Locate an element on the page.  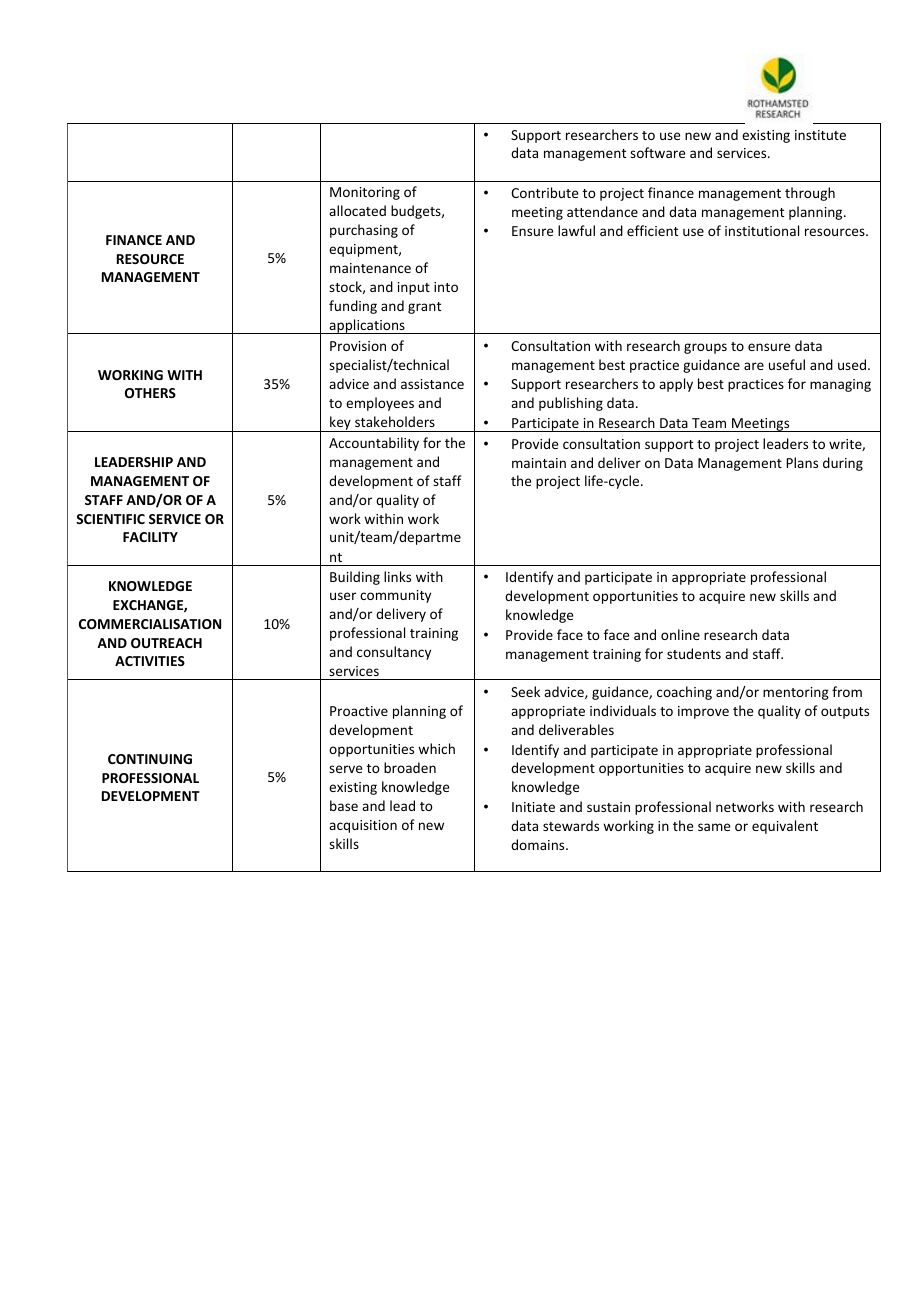
institute is located at coordinates (820, 135).
